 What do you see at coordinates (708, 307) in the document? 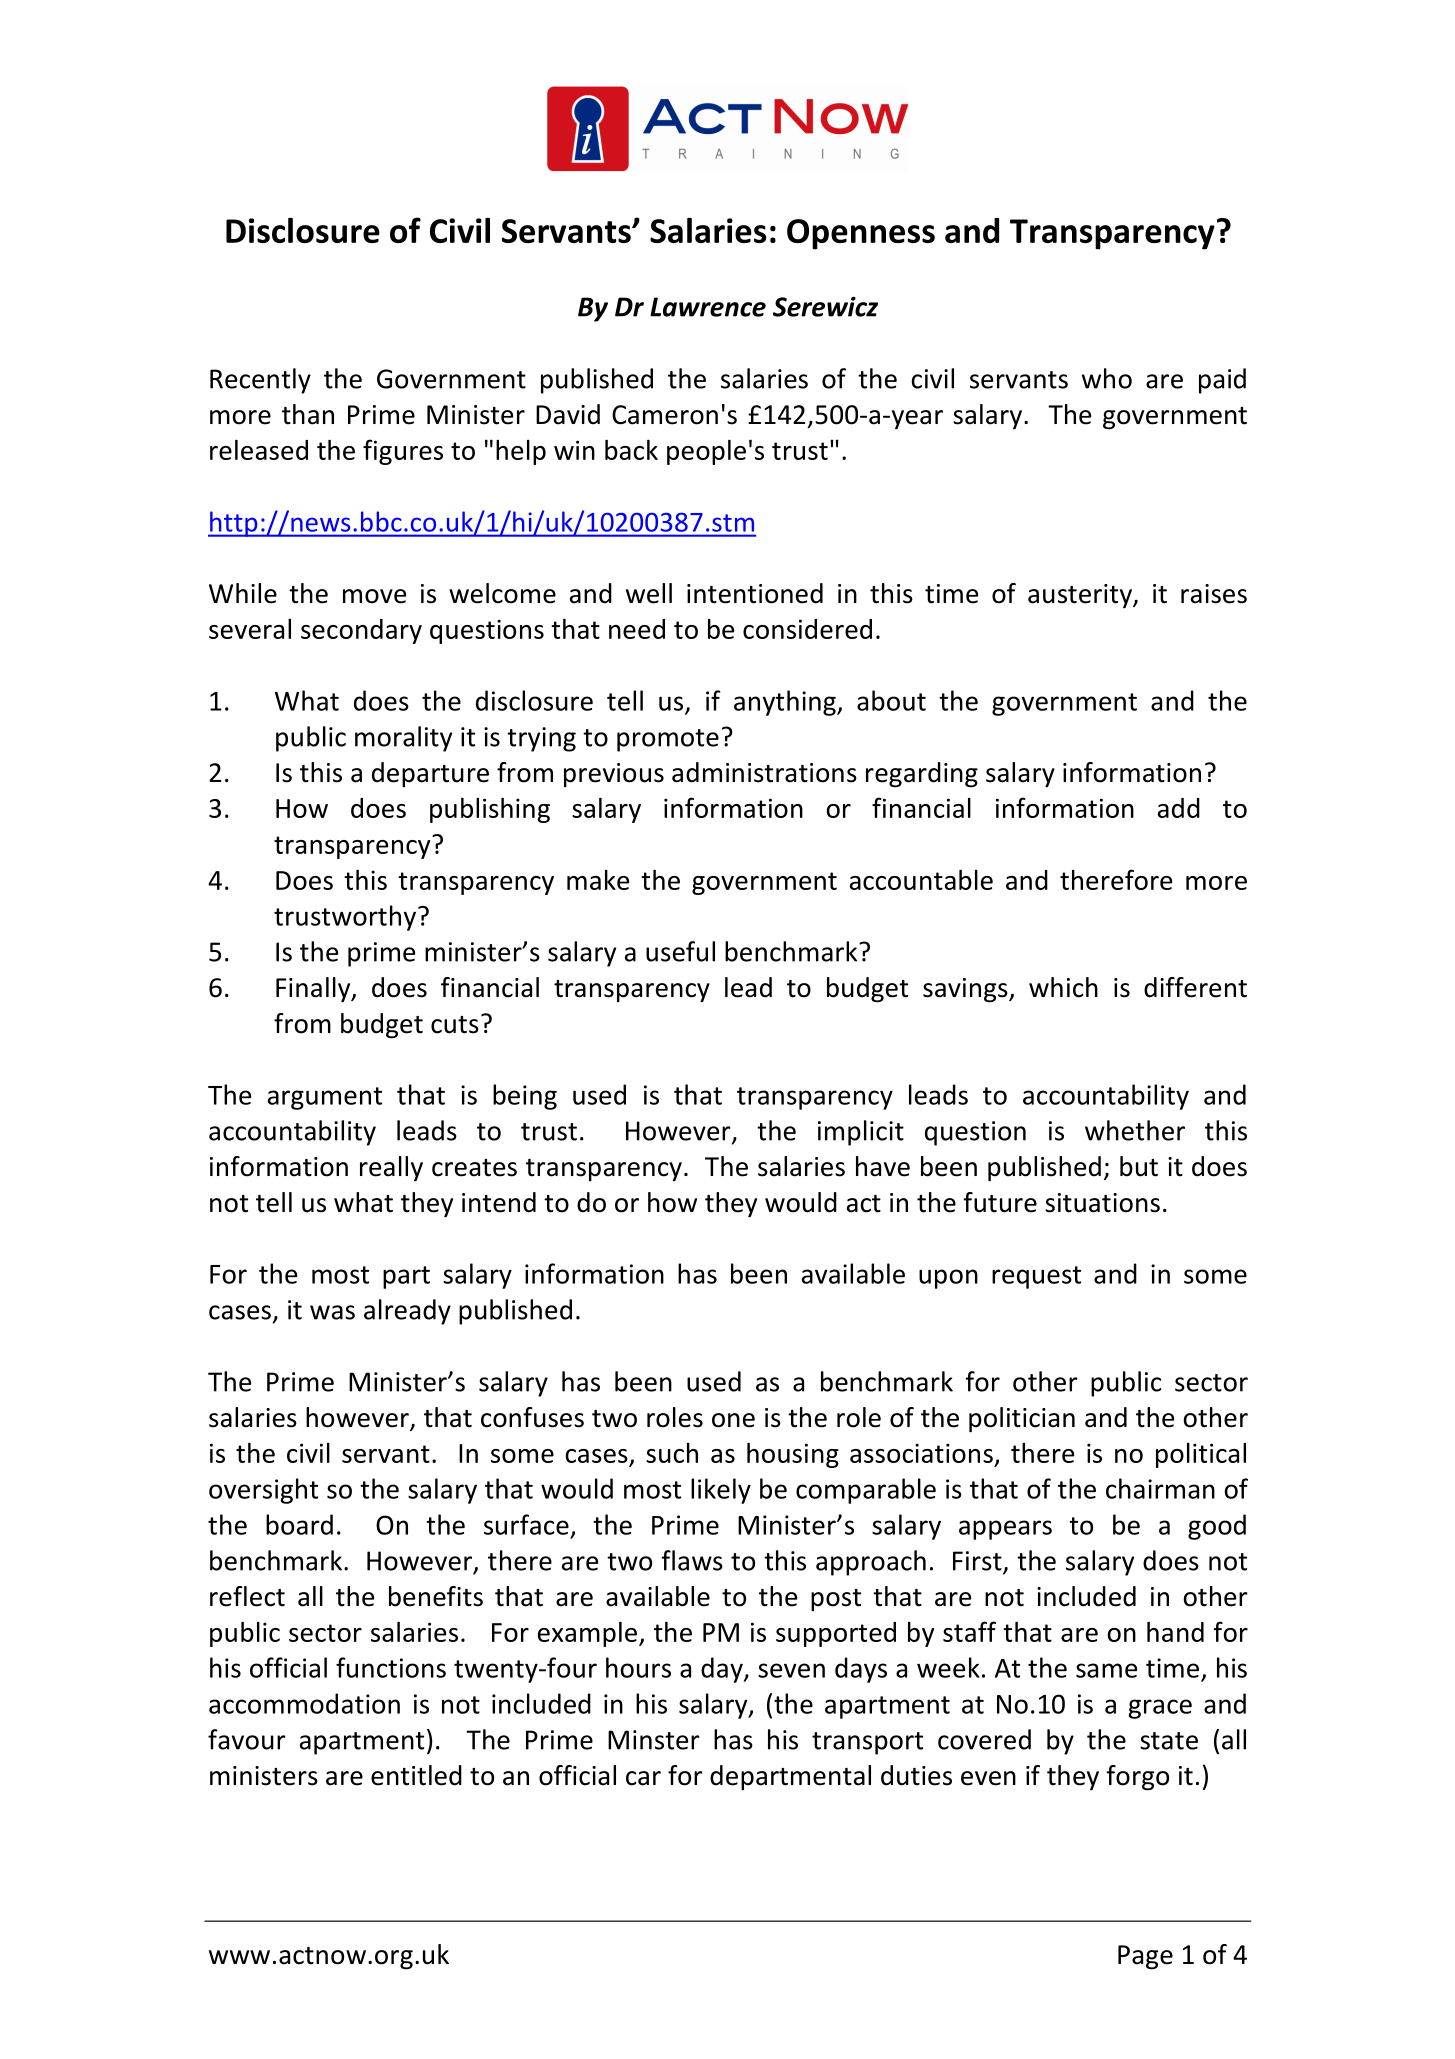
I see `Lawrence` at bounding box center [708, 307].
